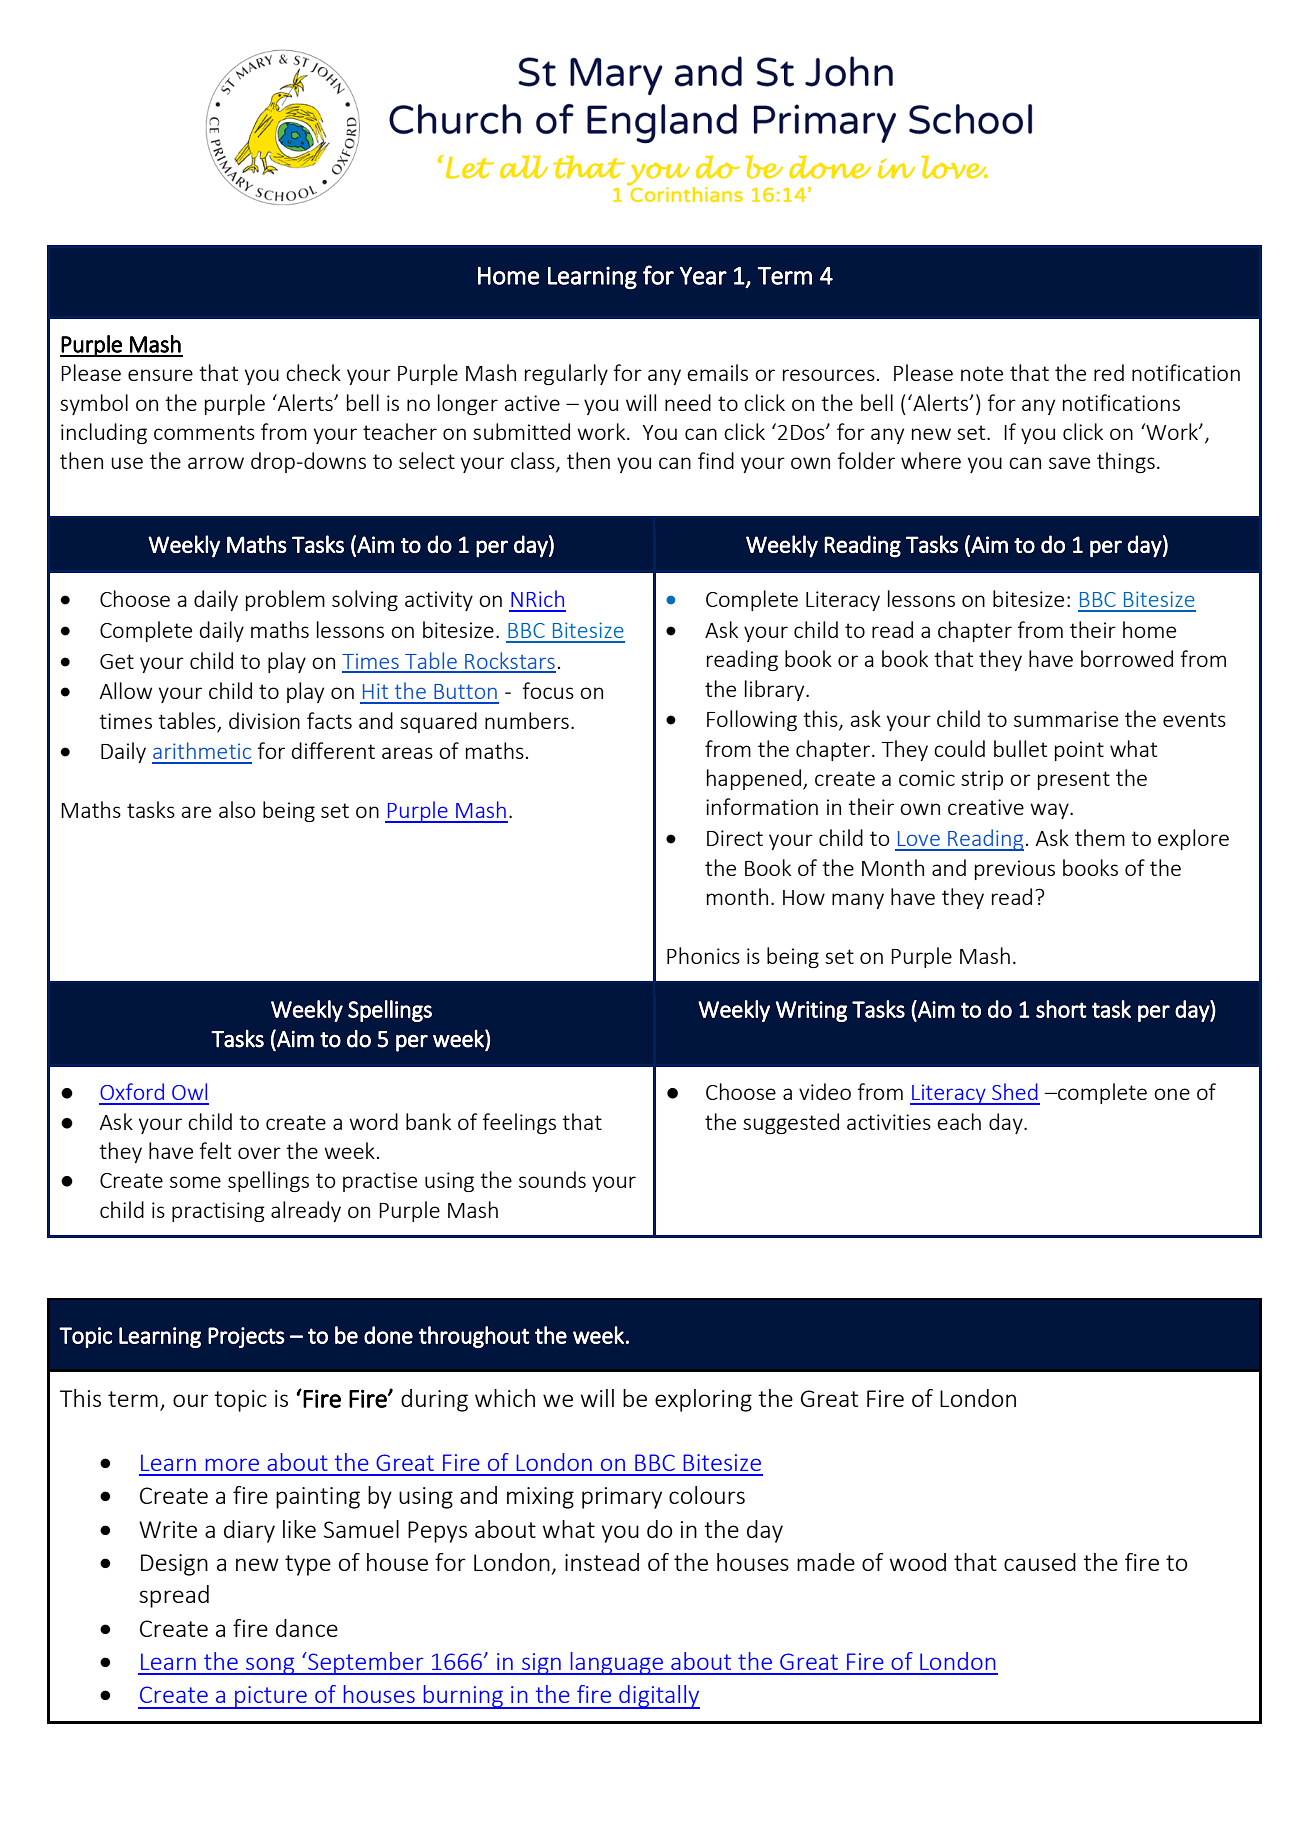  What do you see at coordinates (1079, 751) in the image?
I see `point` at bounding box center [1079, 751].
